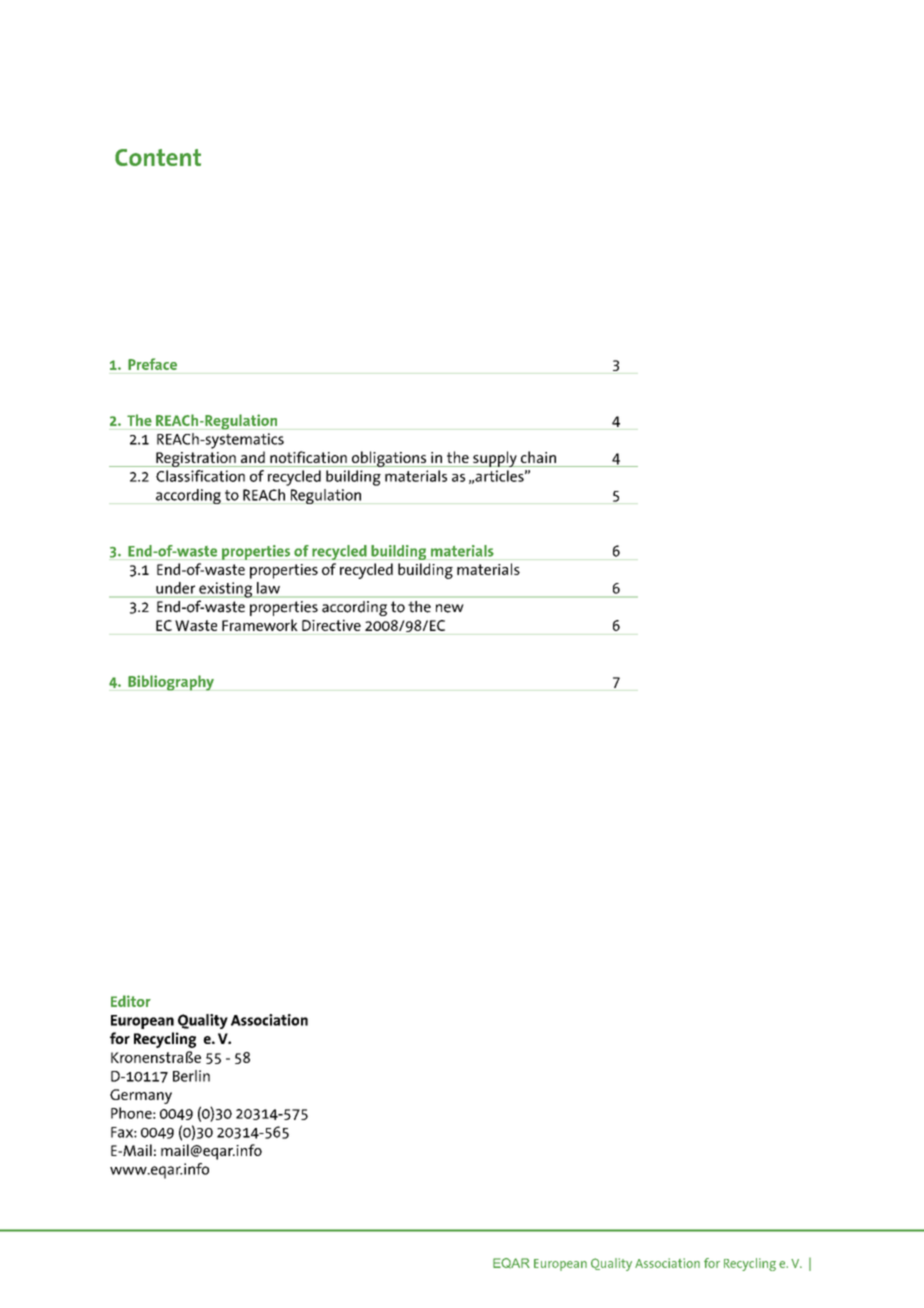 The width and height of the screenshot is (924, 1308). Describe the element at coordinates (175, 588) in the screenshot. I see `under` at that location.
